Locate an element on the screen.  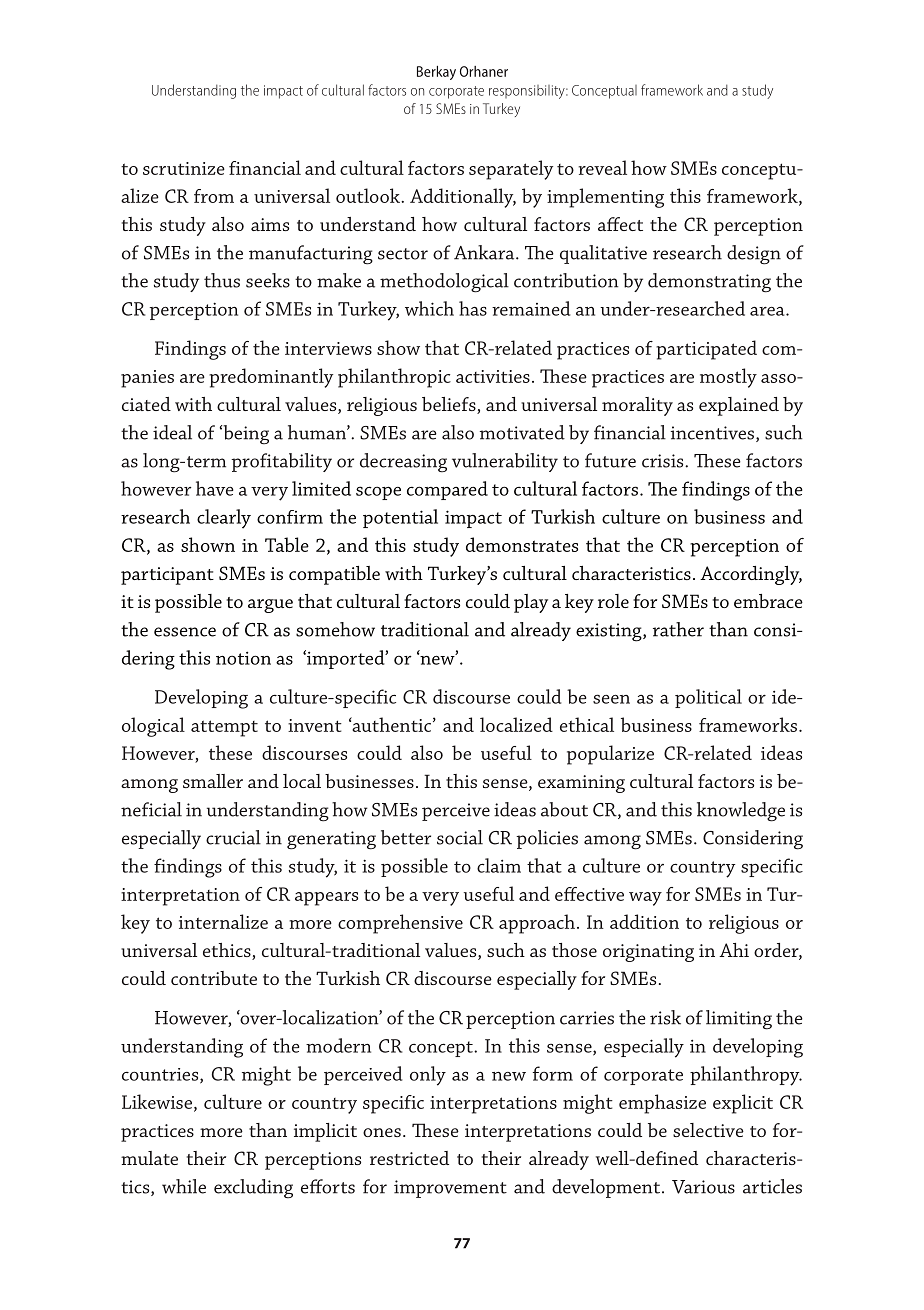
notion is located at coordinates (243, 658).
